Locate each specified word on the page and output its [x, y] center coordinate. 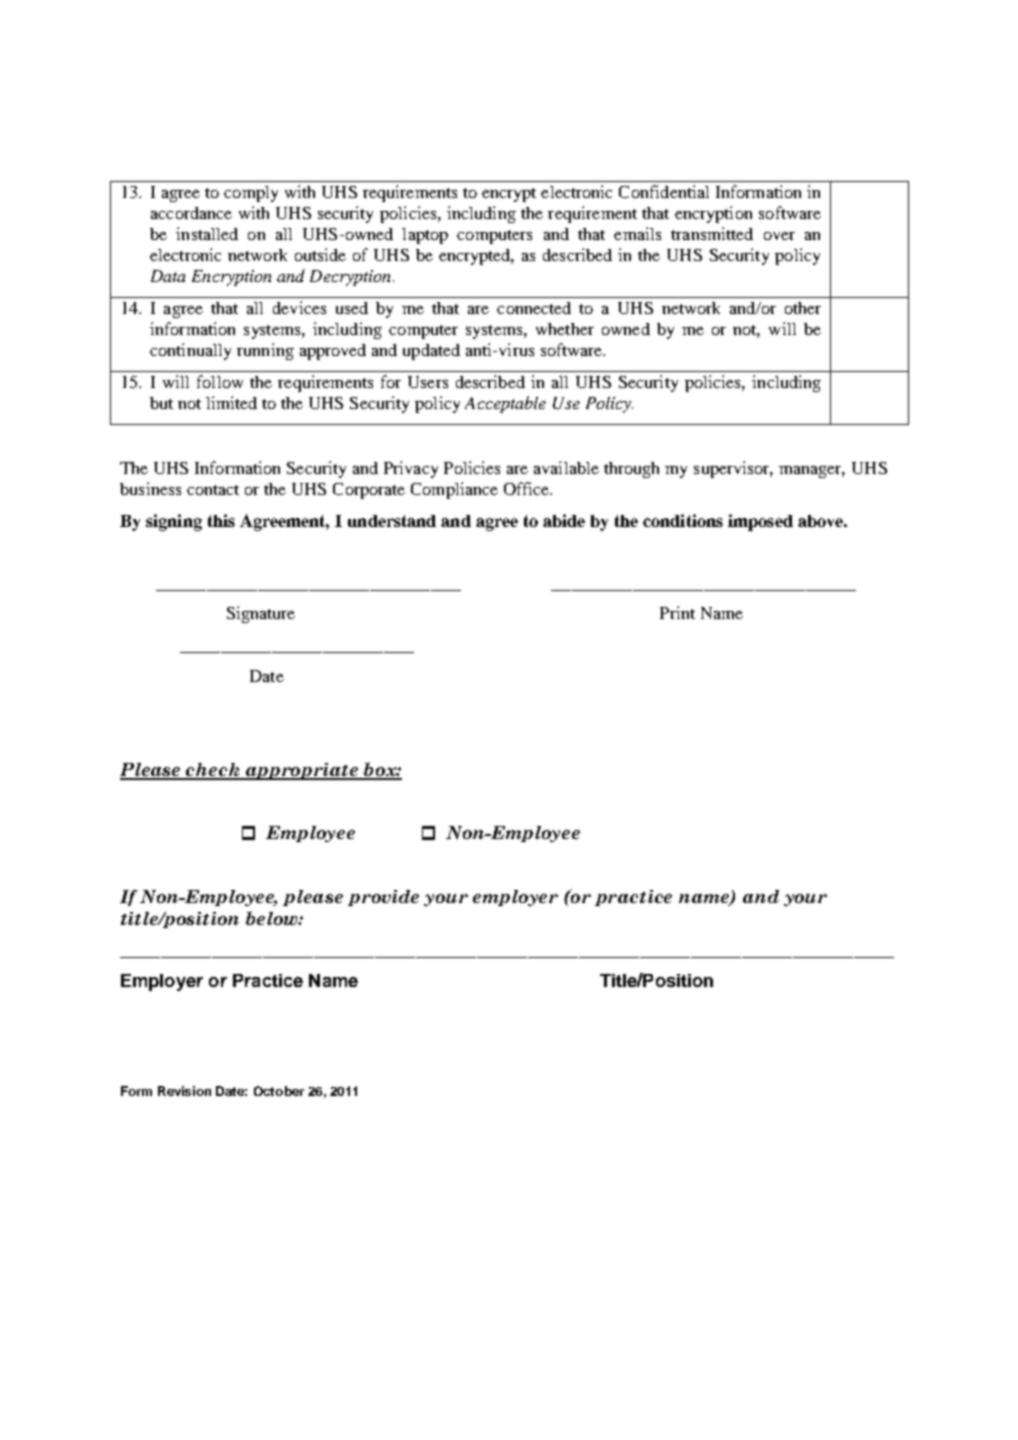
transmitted [712, 233]
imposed [760, 522]
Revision [184, 1091]
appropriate [301, 771]
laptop [425, 236]
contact [213, 490]
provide [383, 898]
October [279, 1091]
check [212, 771]
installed [207, 233]
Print [677, 612]
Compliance [454, 490]
